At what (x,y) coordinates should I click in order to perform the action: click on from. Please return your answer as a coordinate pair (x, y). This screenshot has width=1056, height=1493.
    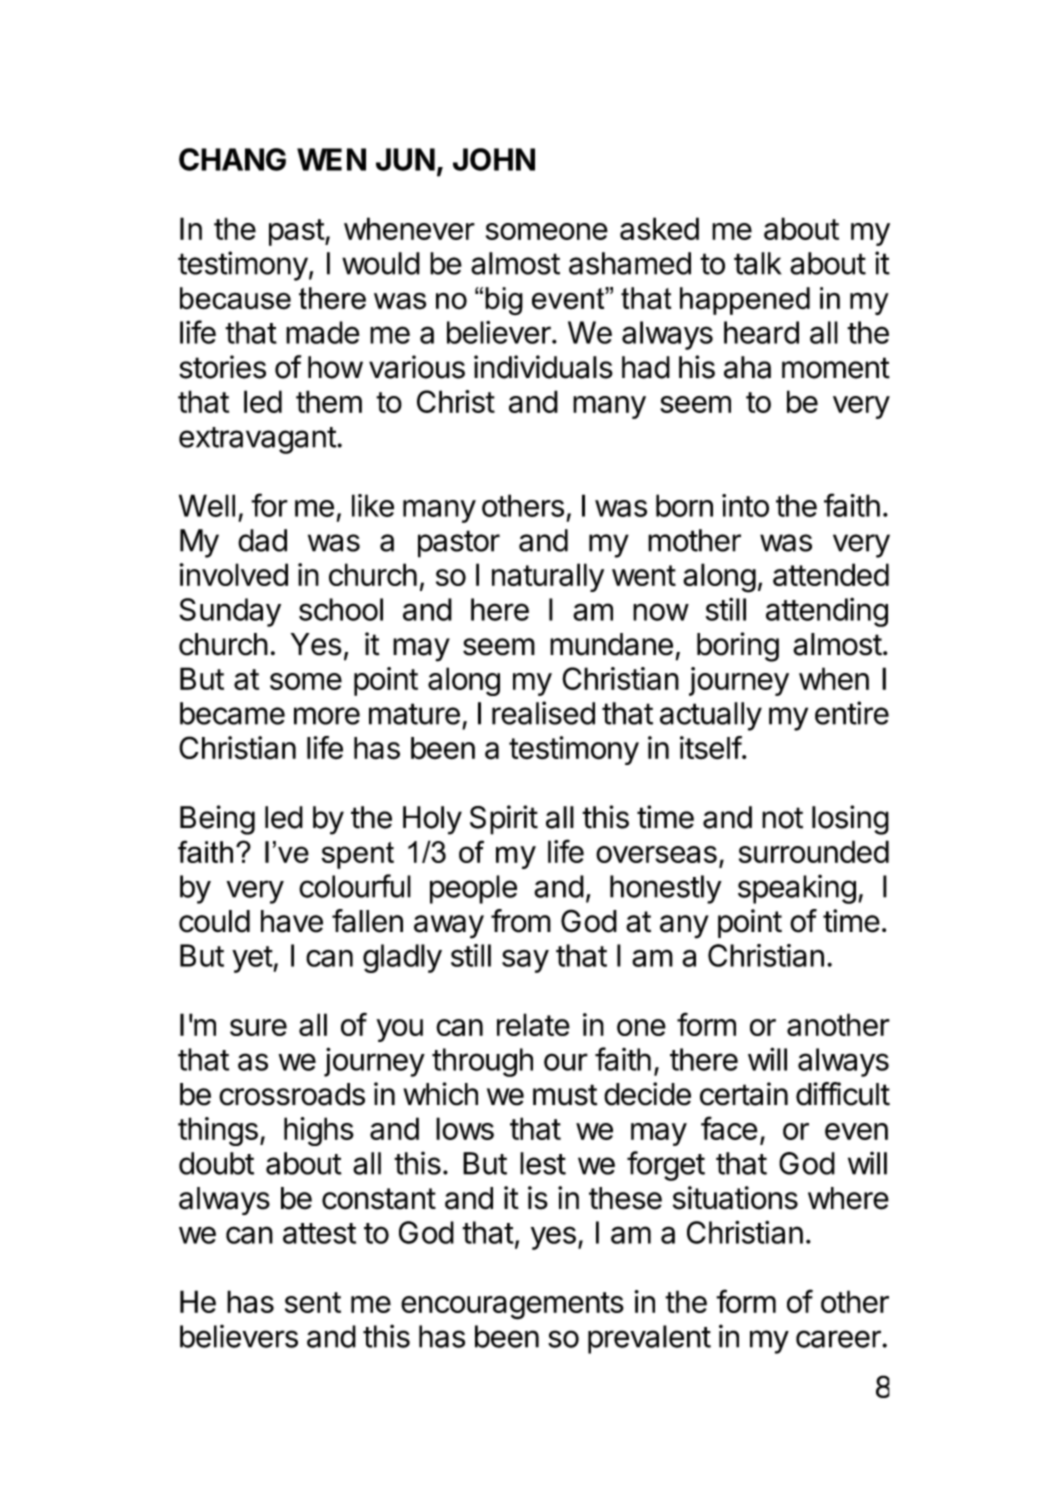
    Looking at the image, I should click on (521, 921).
